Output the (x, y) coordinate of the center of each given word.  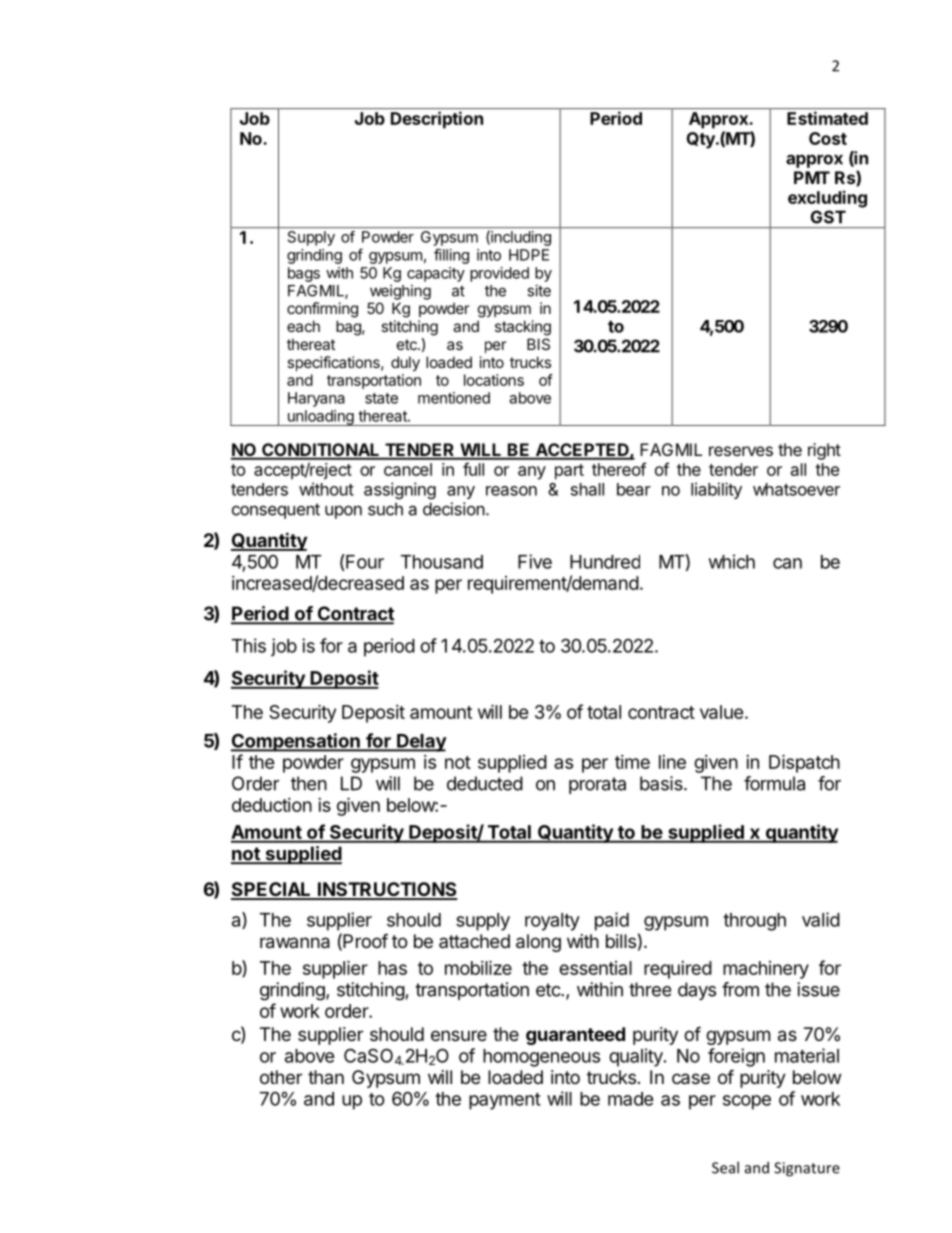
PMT (812, 177)
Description (437, 120)
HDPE (529, 255)
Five (535, 561)
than (326, 1077)
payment (505, 1101)
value (722, 712)
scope (747, 1102)
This (249, 645)
